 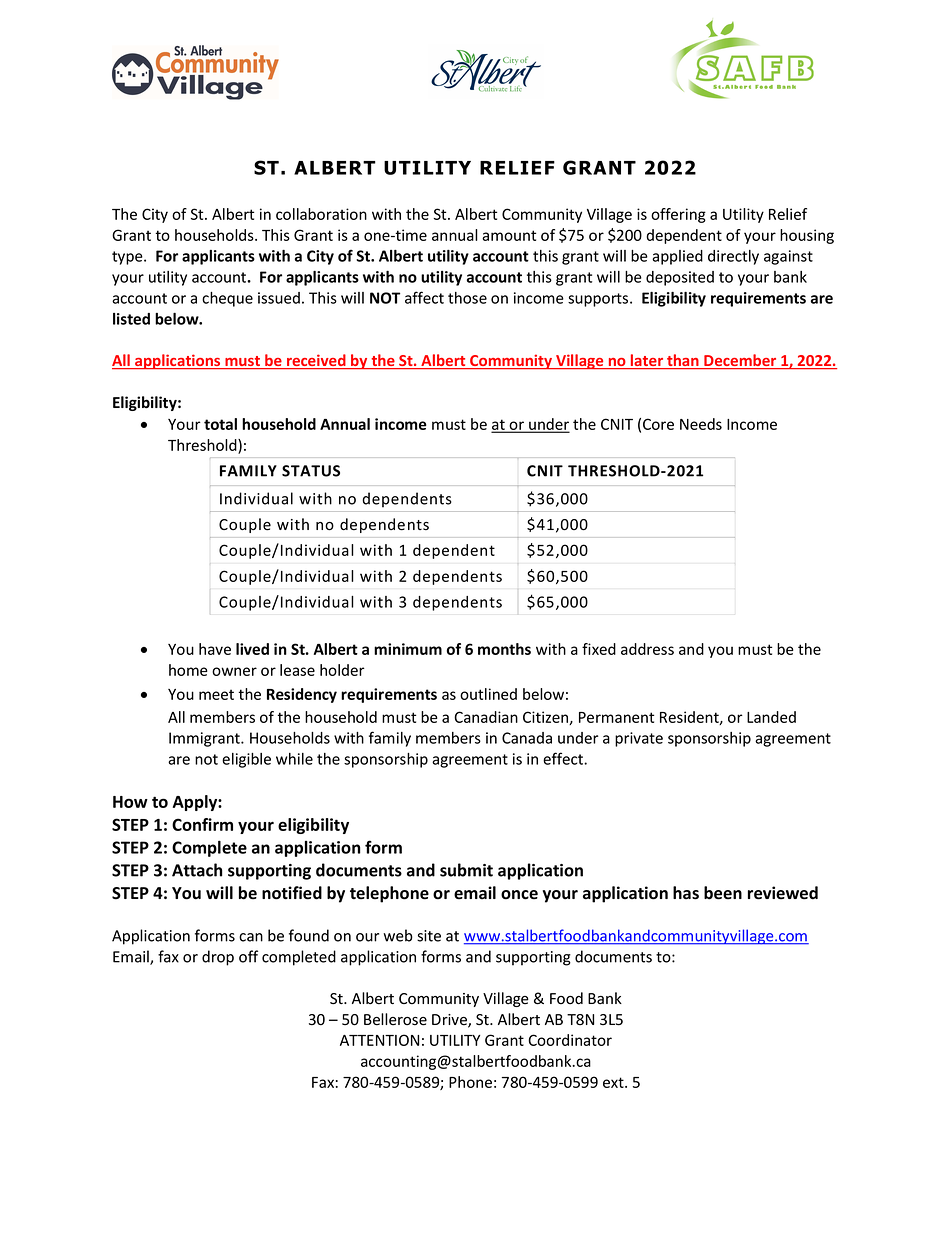 What do you see at coordinates (311, 471) in the screenshot?
I see `STATUS` at bounding box center [311, 471].
